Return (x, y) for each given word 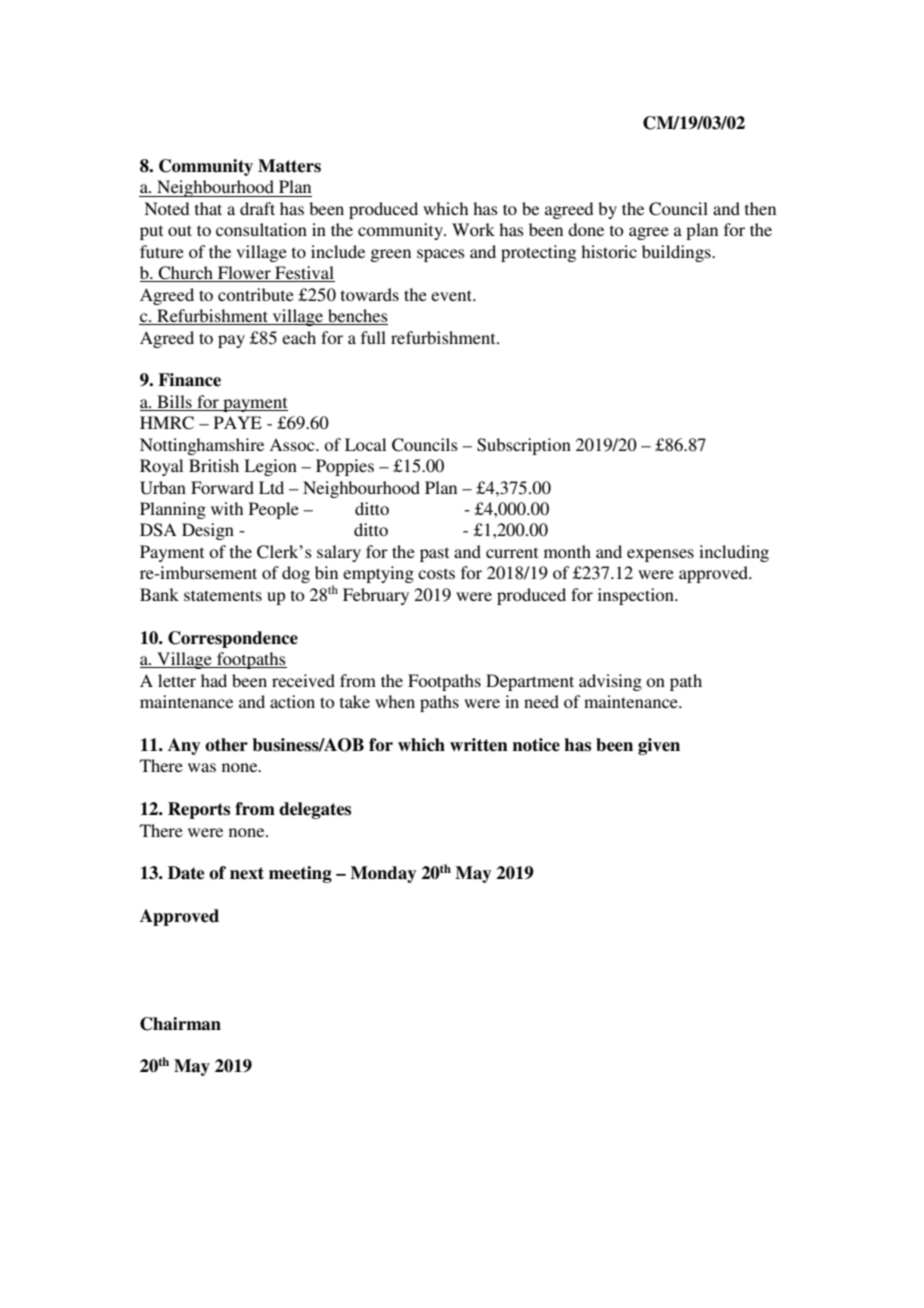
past (434, 554)
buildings (677, 253)
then (760, 208)
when (395, 701)
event (452, 295)
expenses (660, 555)
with (227, 508)
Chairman (180, 1024)
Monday (383, 874)
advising (610, 682)
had (214, 680)
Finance (189, 380)
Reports (199, 810)
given (659, 746)
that (208, 208)
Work (473, 229)
